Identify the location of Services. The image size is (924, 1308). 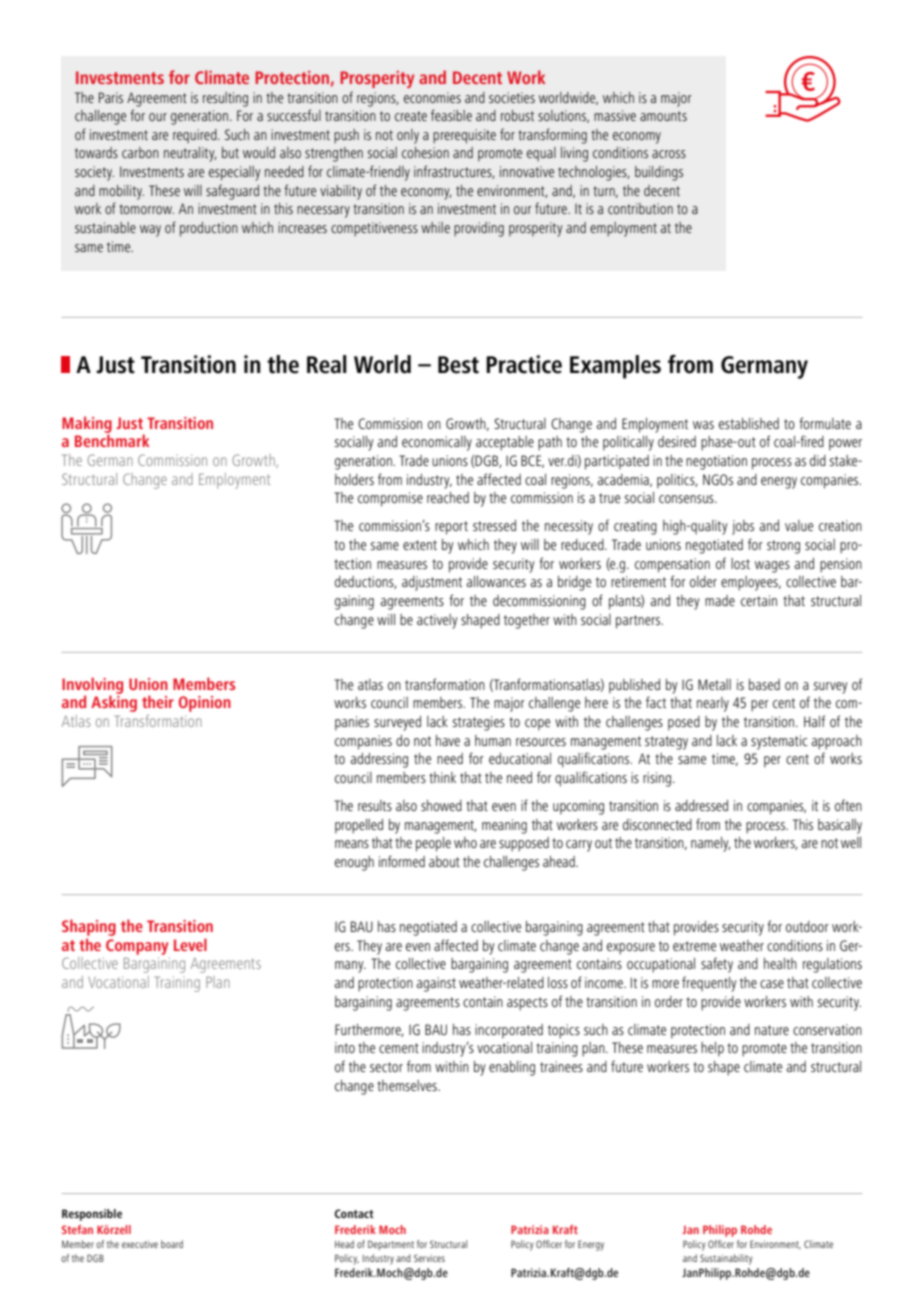
(429, 1258).
